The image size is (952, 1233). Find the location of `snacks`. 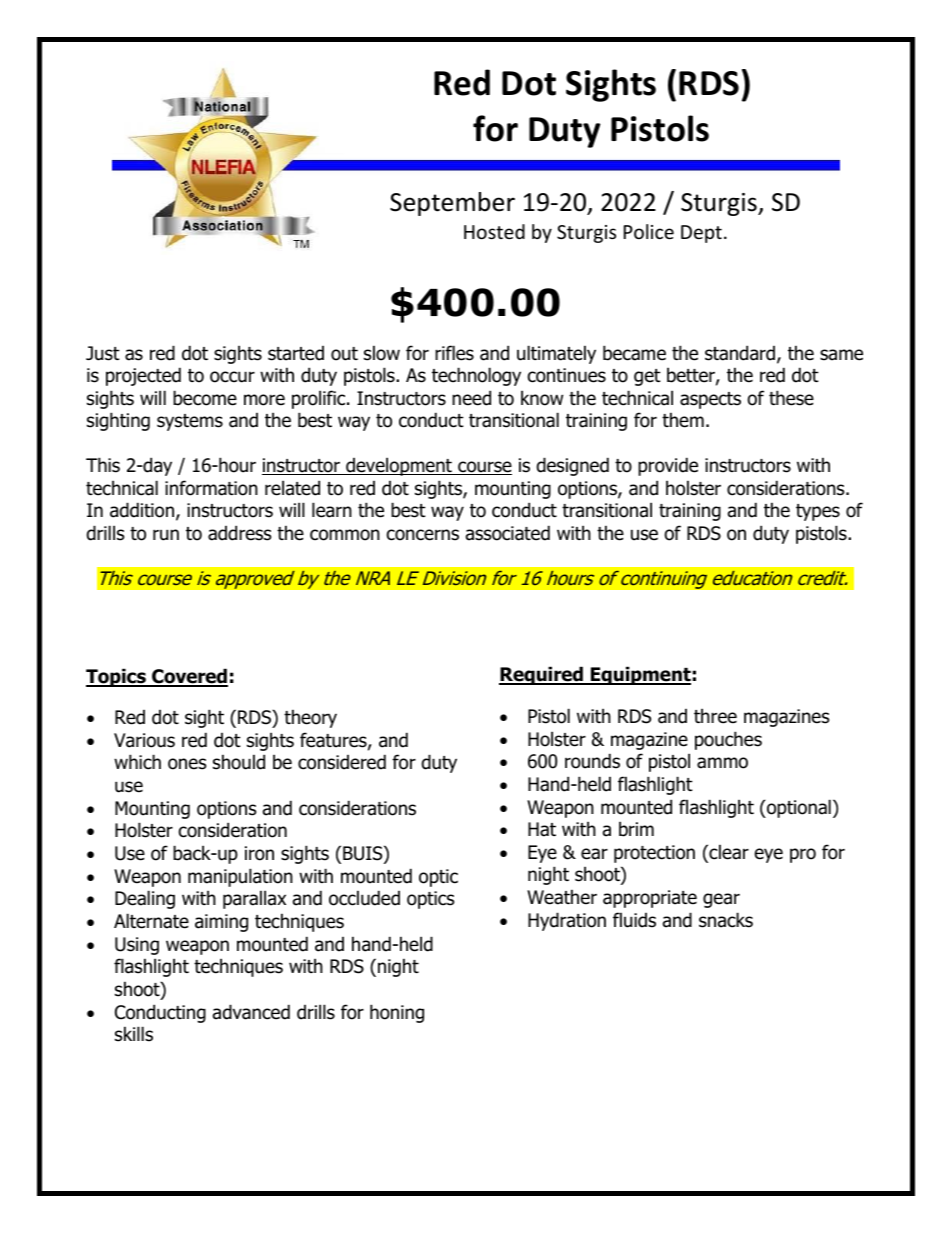

snacks is located at coordinates (726, 920).
